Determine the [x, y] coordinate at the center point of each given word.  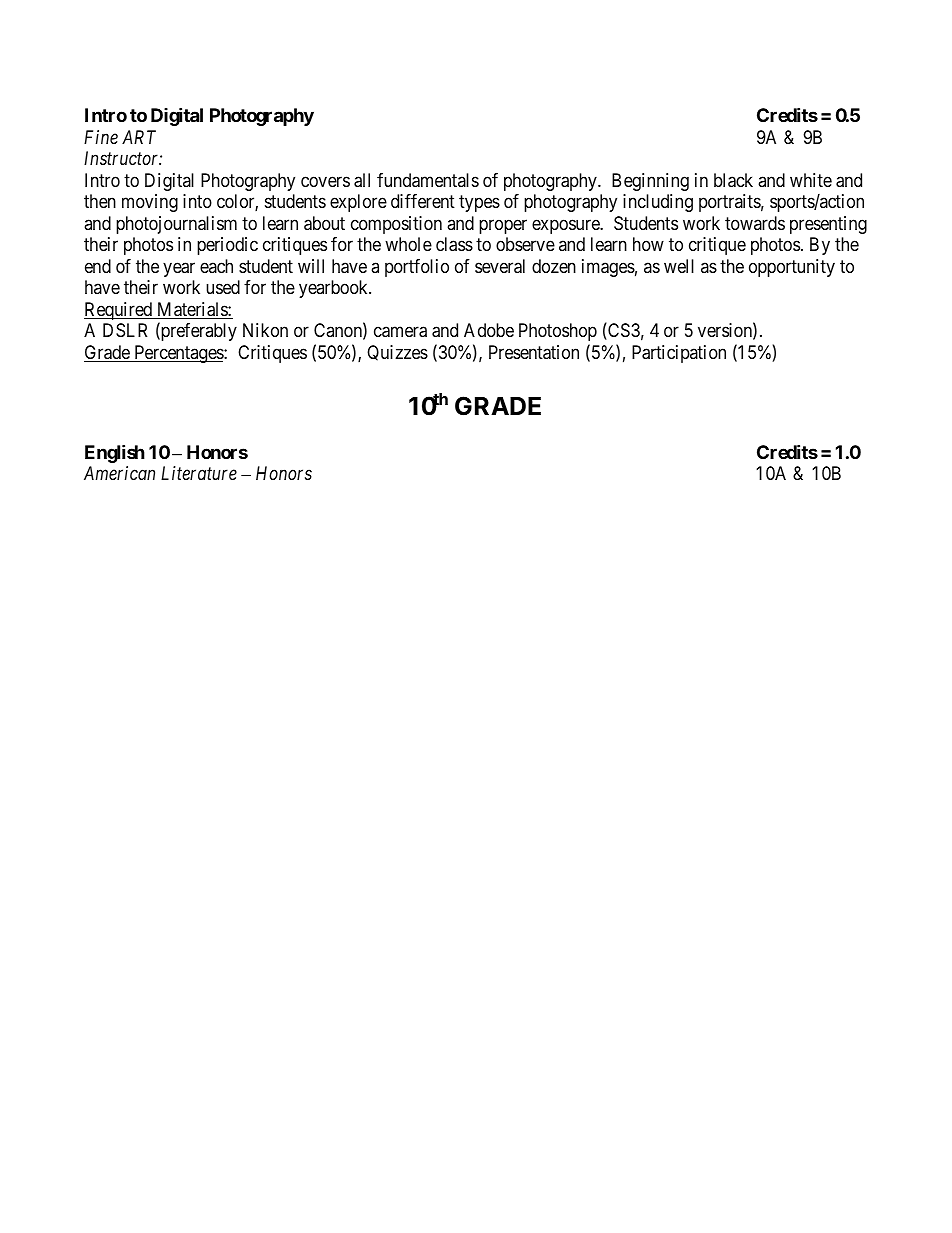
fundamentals [428, 180]
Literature [199, 473]
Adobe [489, 330]
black [733, 180]
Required [119, 311]
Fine [101, 137]
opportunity [792, 268]
